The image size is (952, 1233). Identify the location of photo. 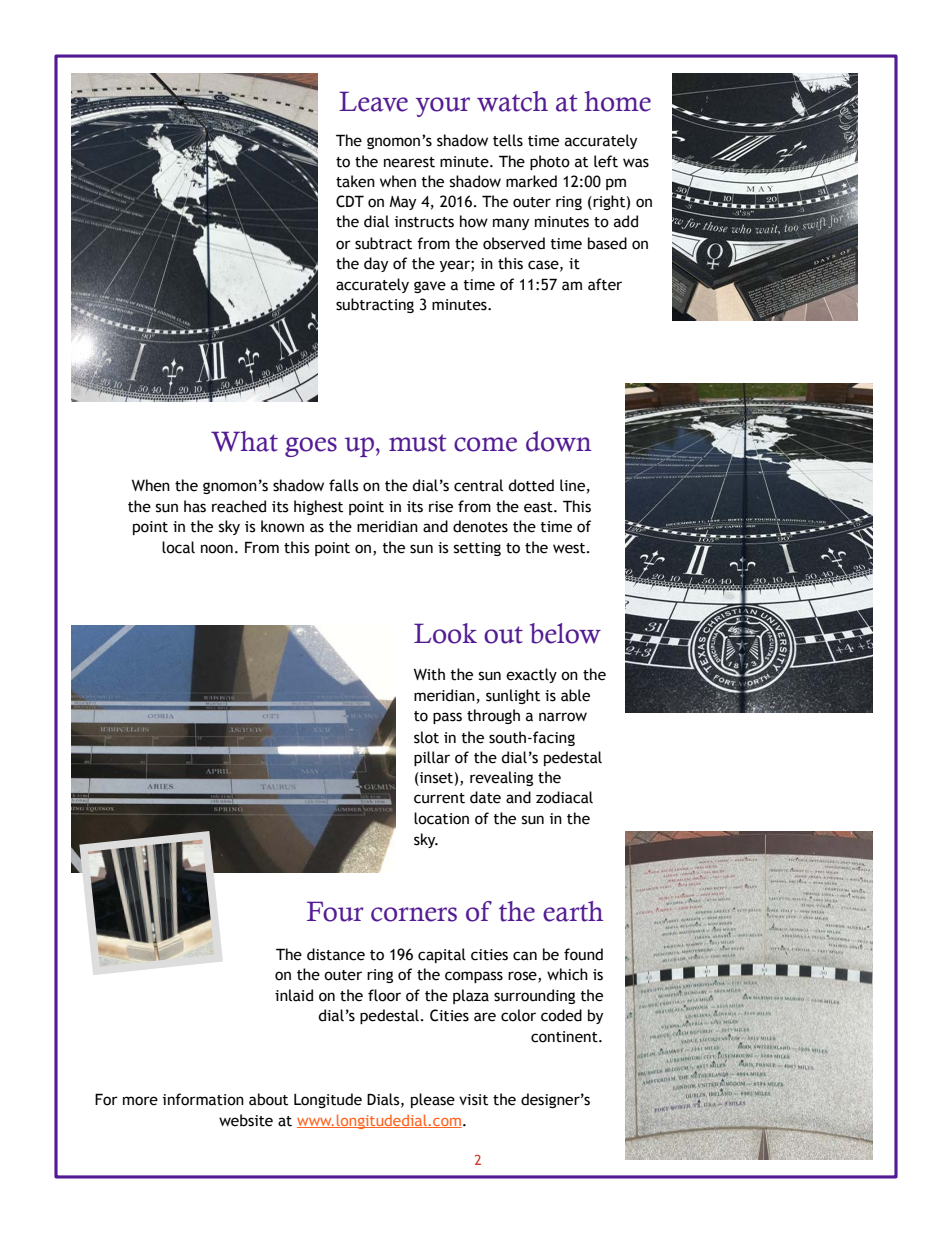
(550, 162).
